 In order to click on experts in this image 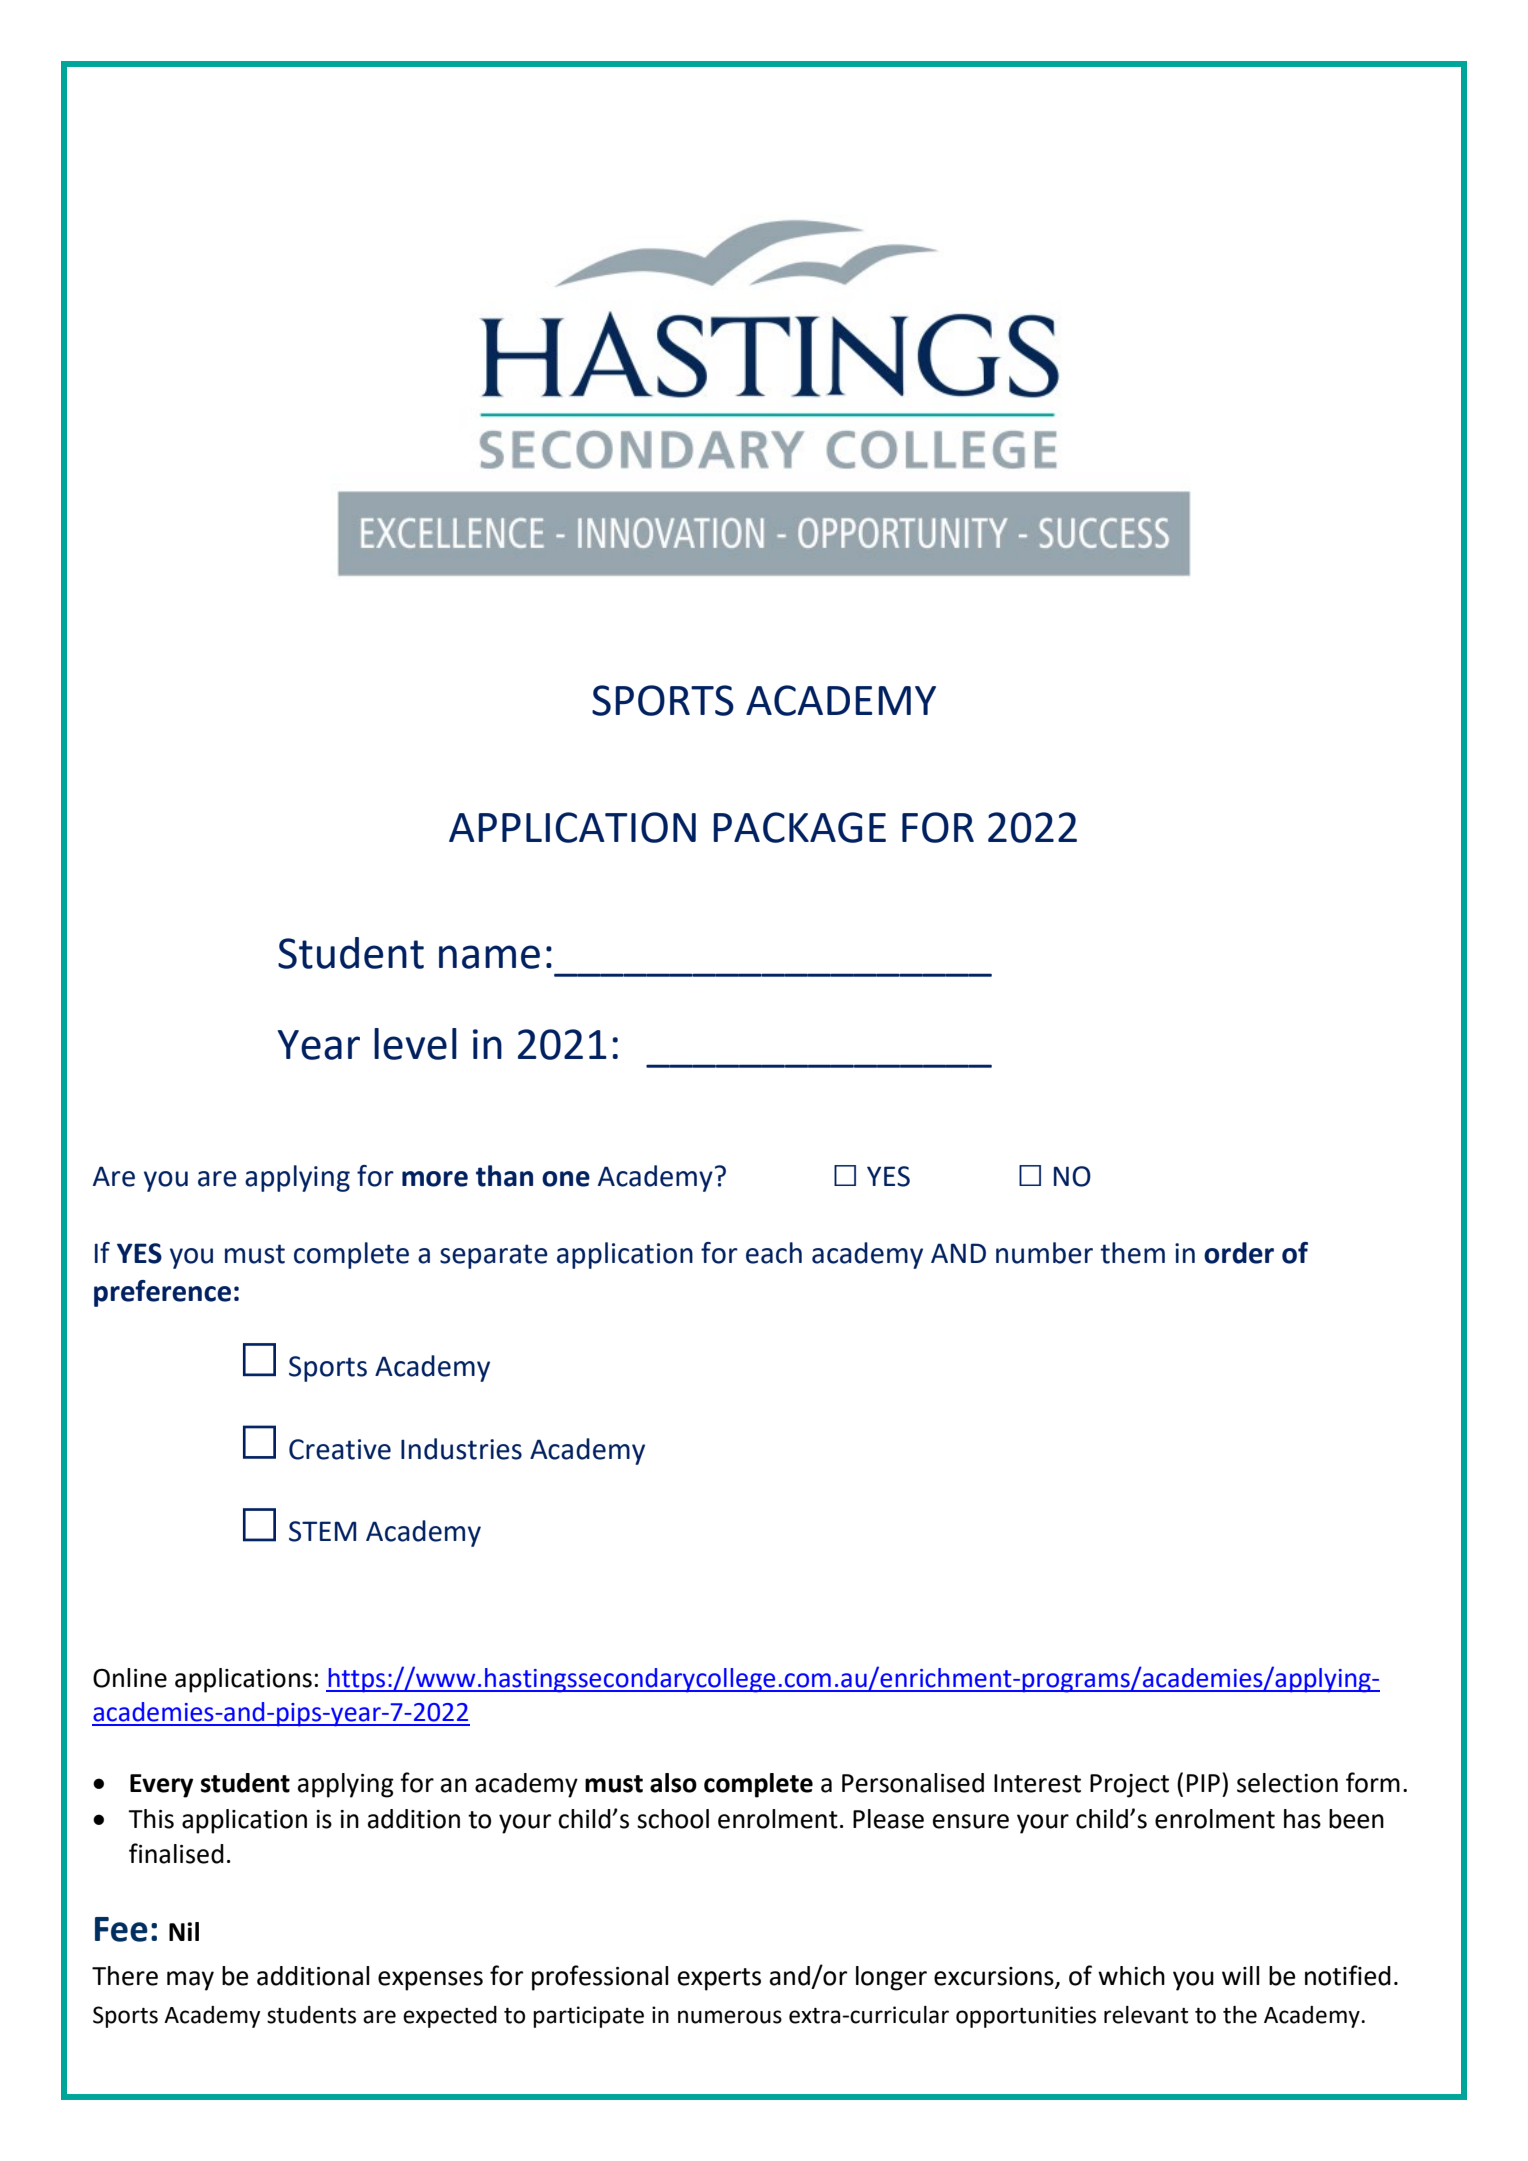, I will do `click(719, 1979)`.
